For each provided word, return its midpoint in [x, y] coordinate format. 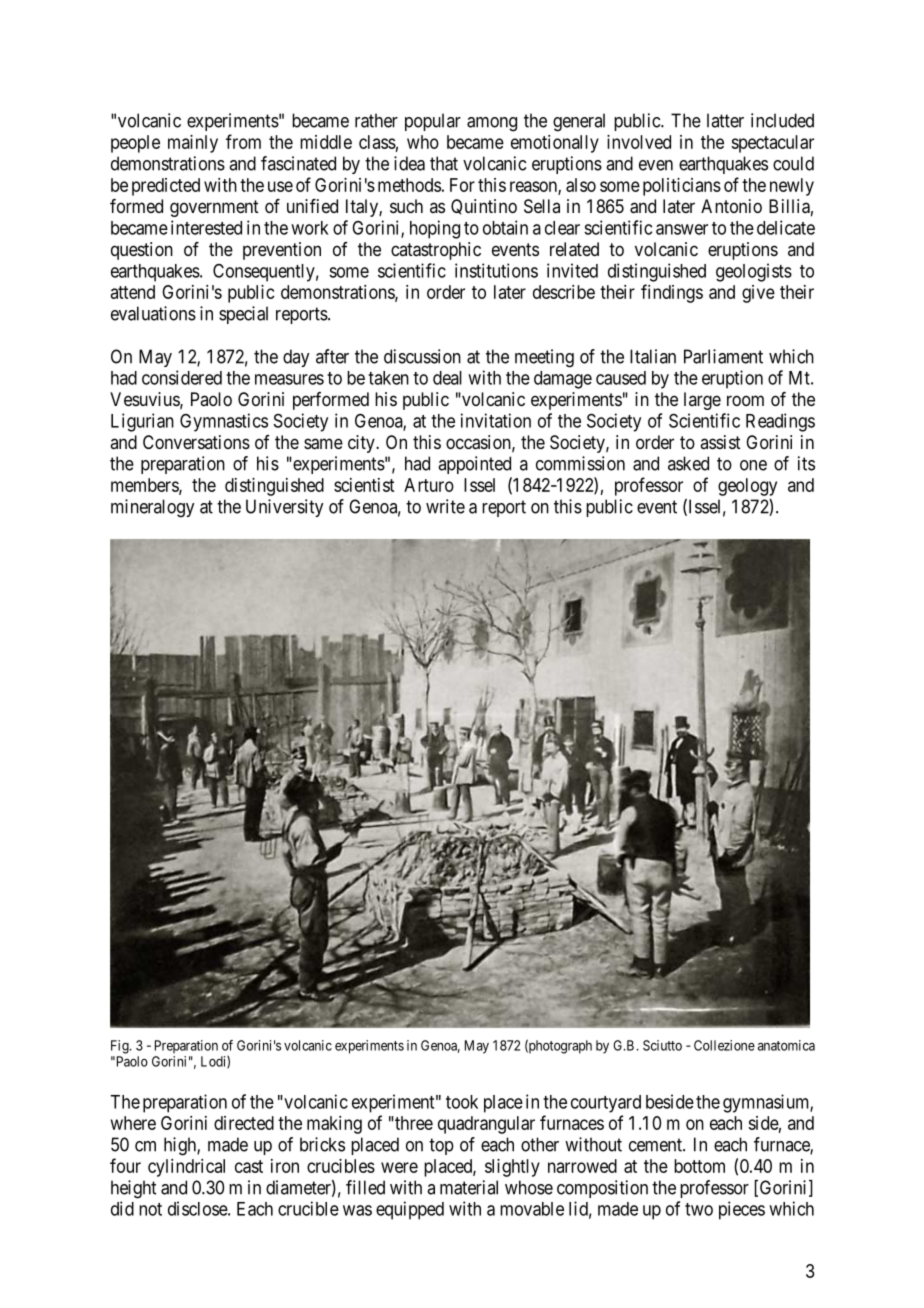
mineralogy [152, 508]
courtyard [606, 1104]
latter [725, 120]
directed [244, 1123]
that [444, 163]
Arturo [429, 485]
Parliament [723, 356]
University [284, 508]
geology [747, 487]
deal [447, 378]
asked [688, 463]
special [243, 315]
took [462, 1102]
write [445, 506]
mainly [193, 144]
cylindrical [186, 1168]
